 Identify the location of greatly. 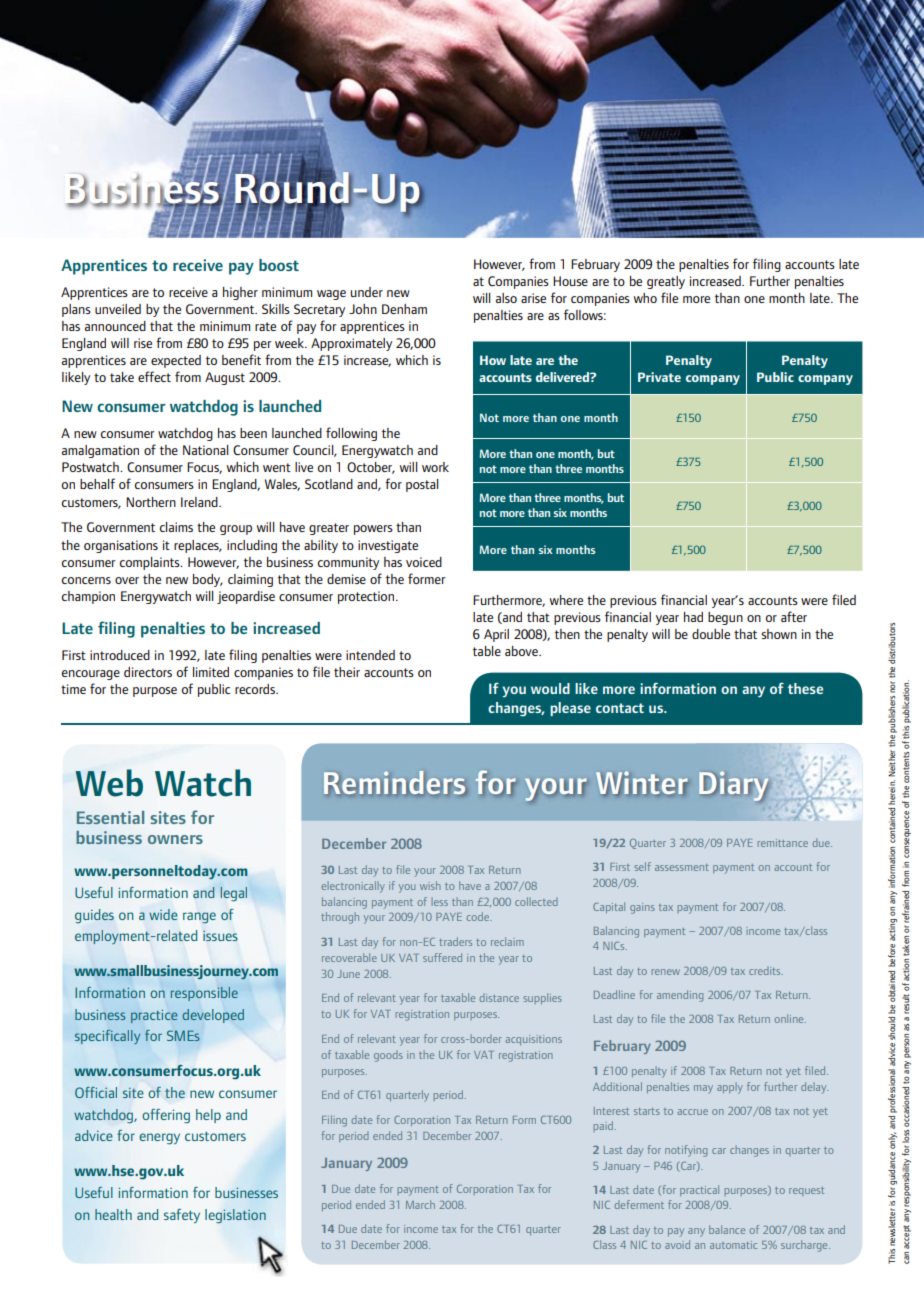
(666, 282).
